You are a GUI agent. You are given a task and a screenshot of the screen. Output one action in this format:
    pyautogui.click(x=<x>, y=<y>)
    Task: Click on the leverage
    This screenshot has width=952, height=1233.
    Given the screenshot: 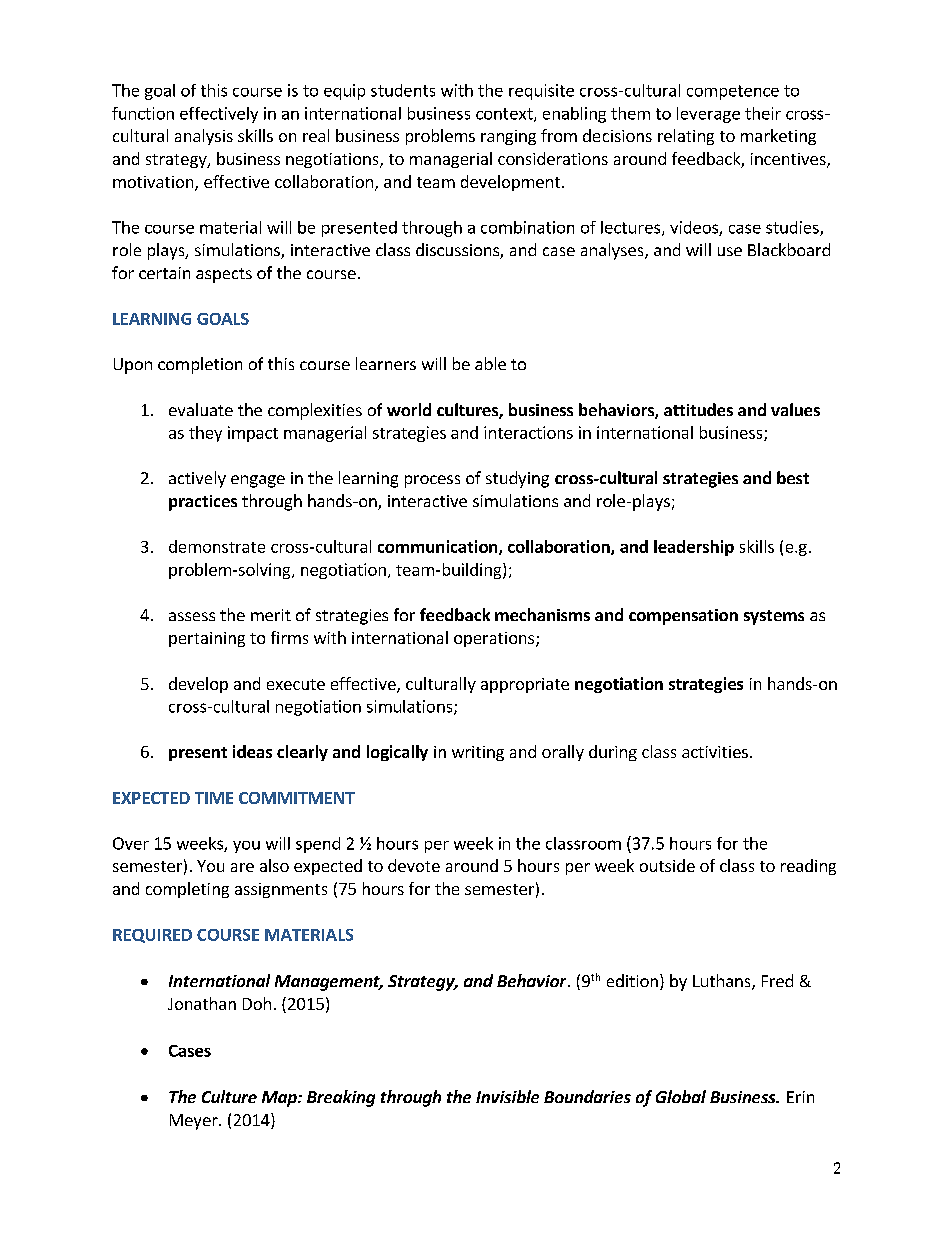 What is the action you would take?
    pyautogui.click(x=708, y=115)
